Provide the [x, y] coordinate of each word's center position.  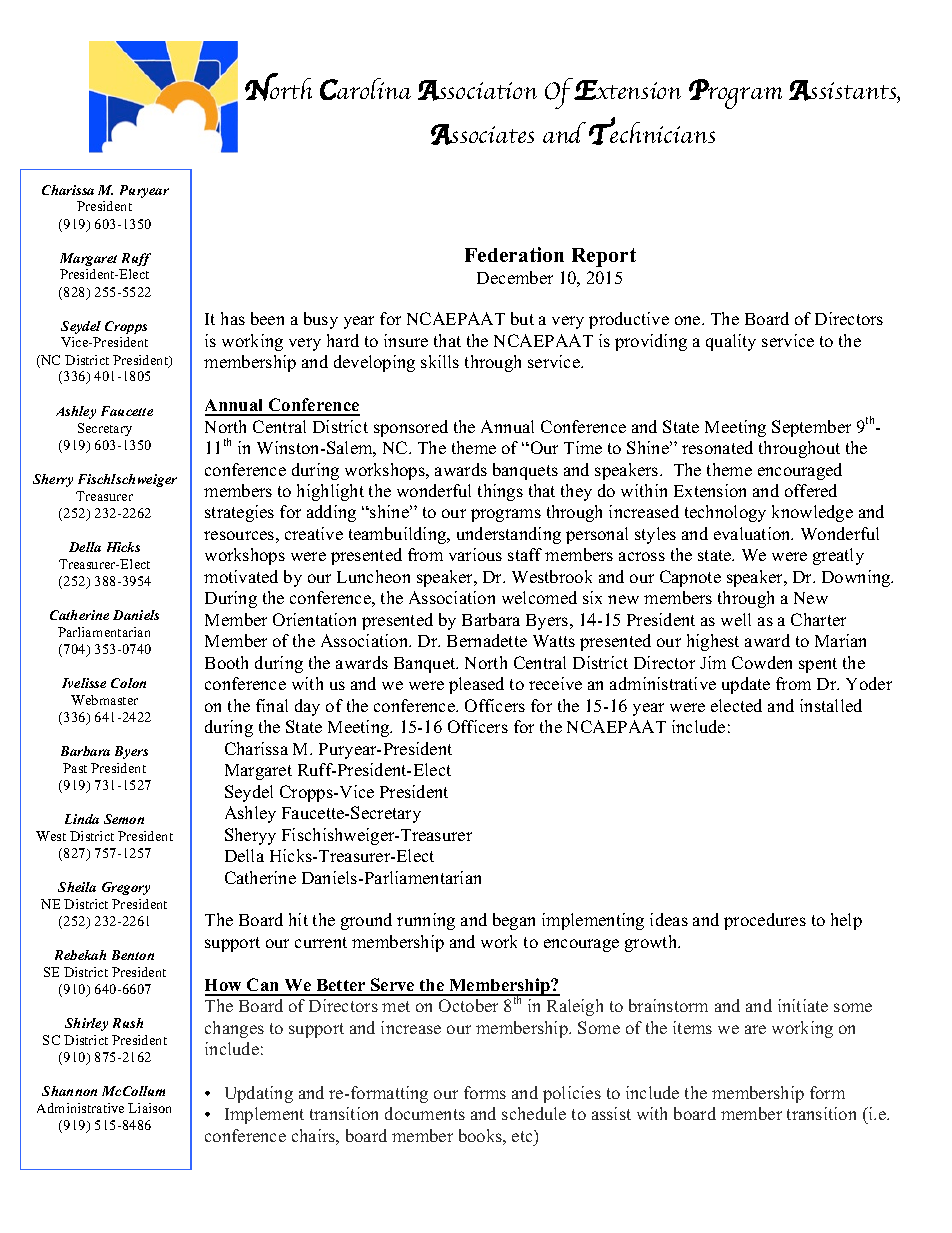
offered [811, 490]
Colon [128, 683]
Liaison [149, 1108]
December [515, 277]
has [233, 318]
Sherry [53, 480]
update [746, 685]
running [426, 921]
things [500, 492]
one [689, 320]
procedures [765, 921]
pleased [476, 685]
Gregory [126, 888]
